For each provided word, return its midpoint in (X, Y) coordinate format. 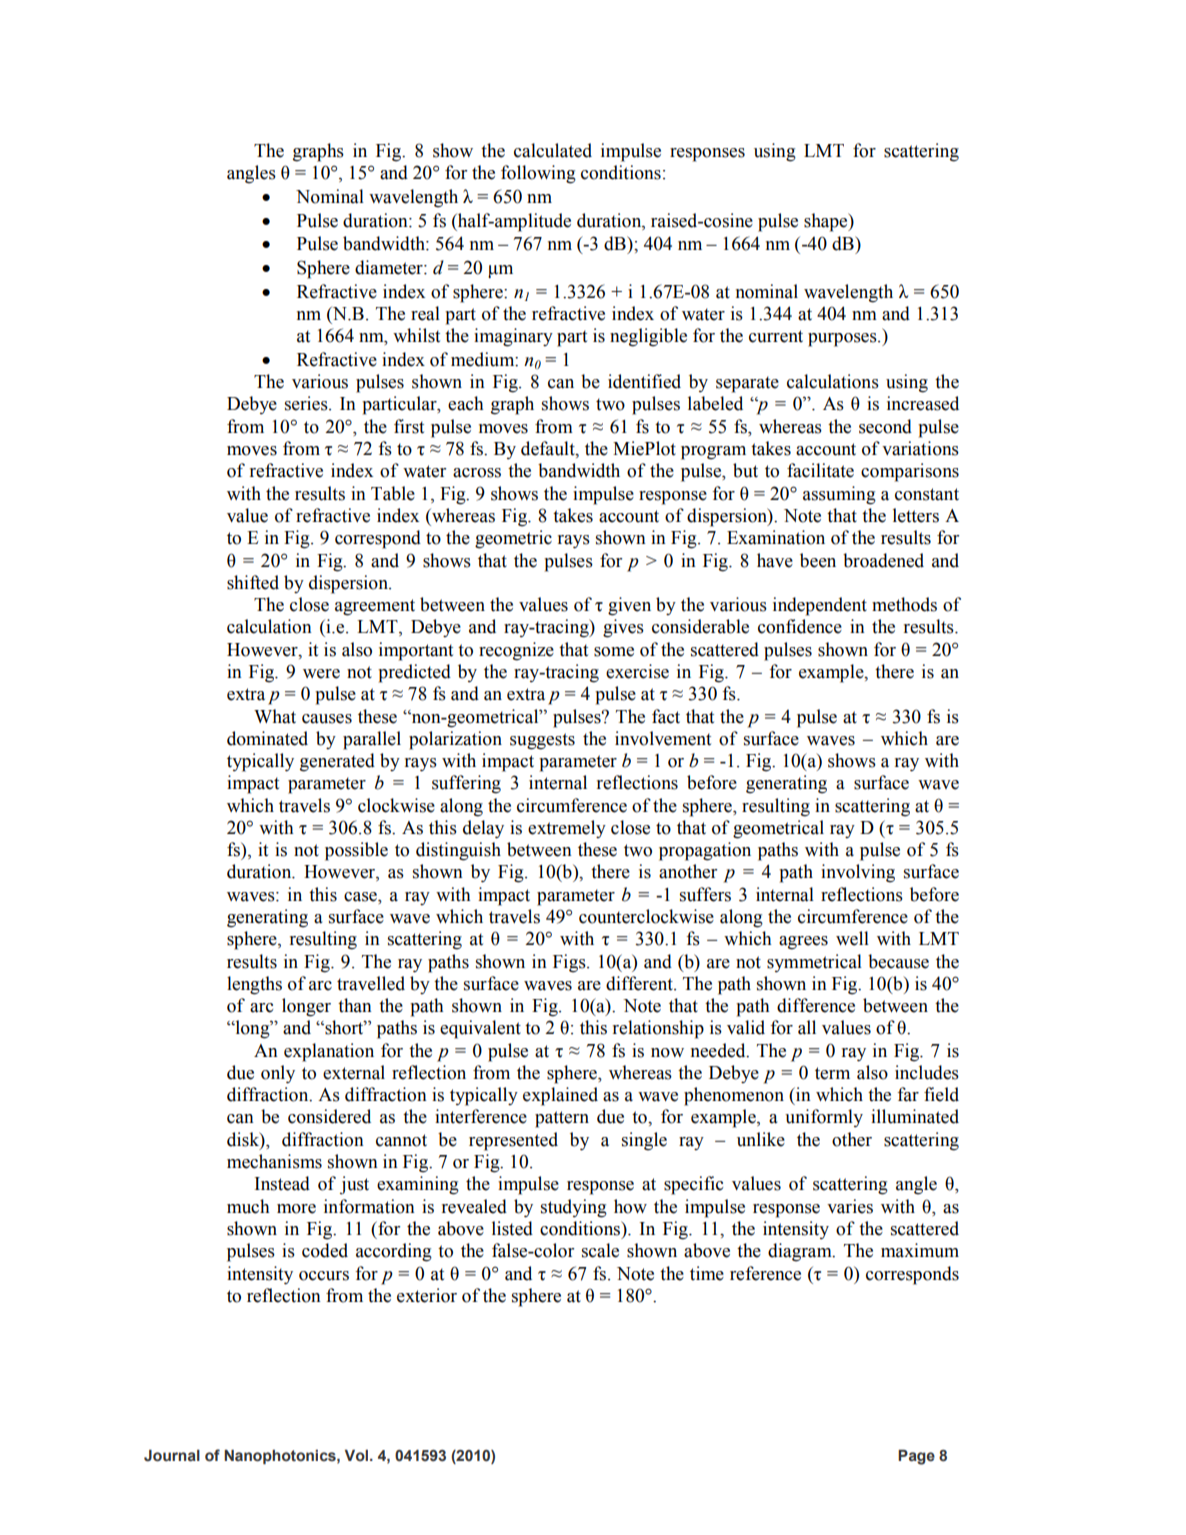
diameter (390, 267)
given (629, 606)
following (538, 174)
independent (820, 606)
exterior (427, 1295)
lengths (254, 985)
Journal (172, 1456)
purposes (843, 340)
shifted (253, 582)
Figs (570, 963)
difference (816, 1005)
